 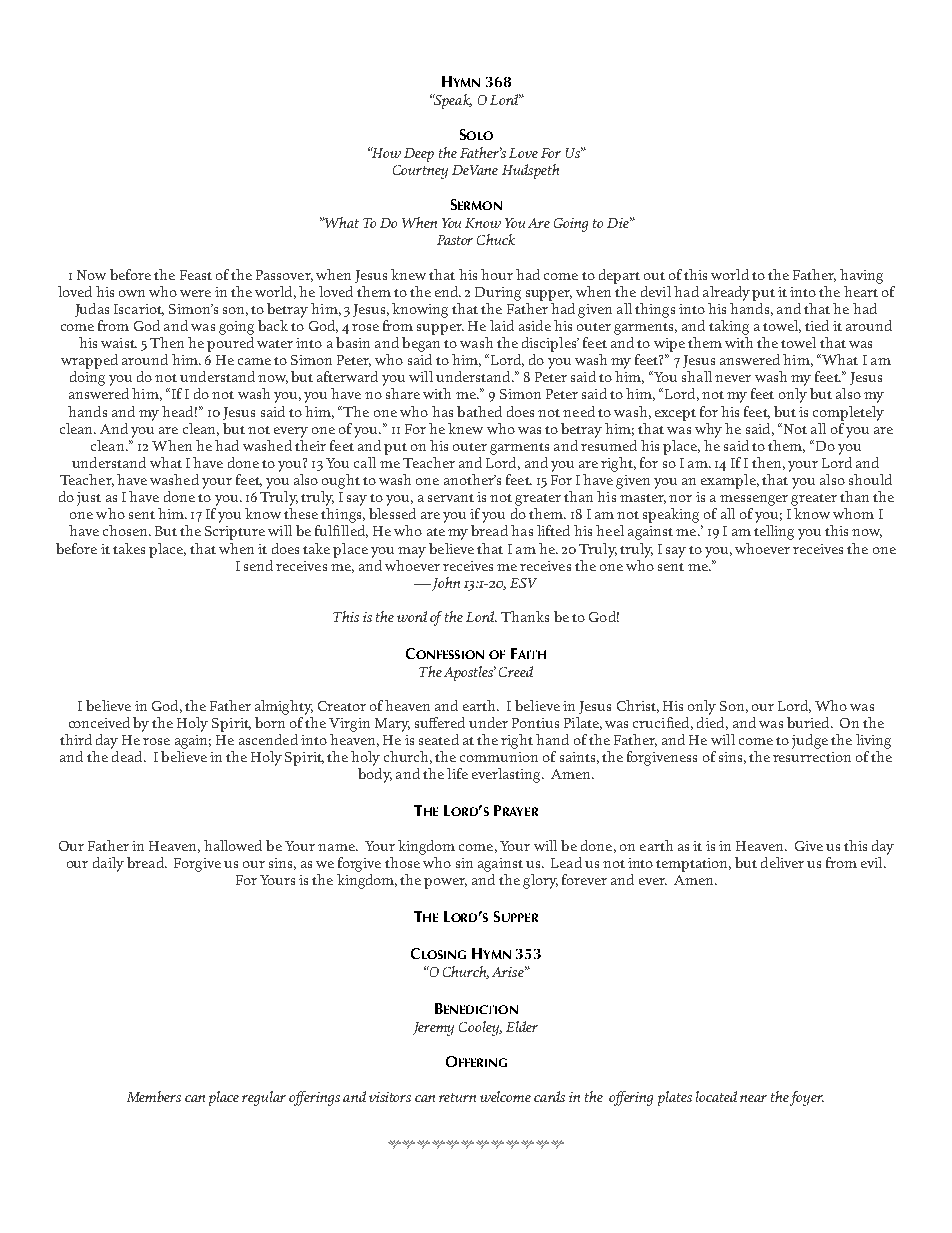 I want to click on telling, so click(x=774, y=532).
